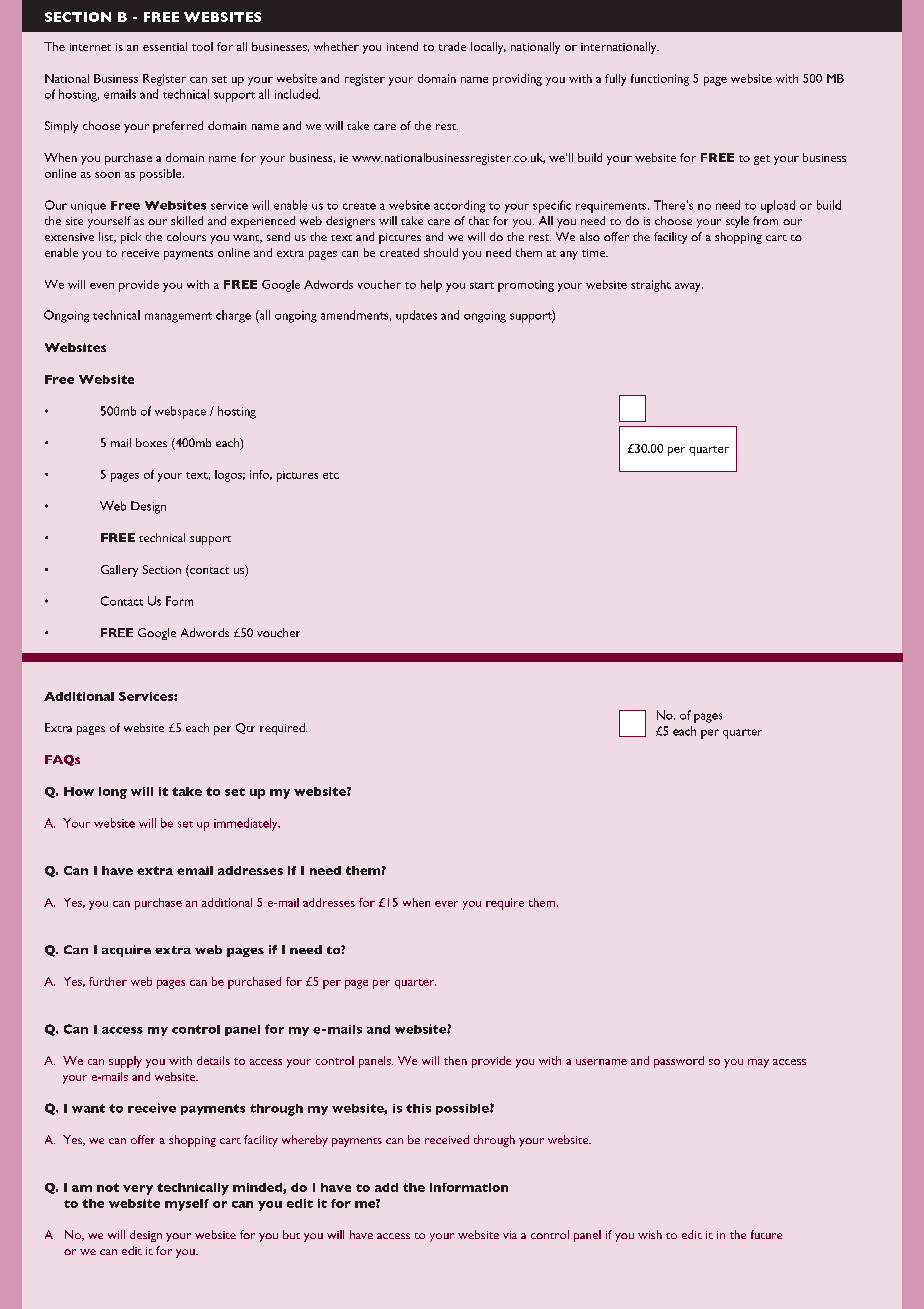 The image size is (924, 1309). I want to click on password, so click(679, 1062).
